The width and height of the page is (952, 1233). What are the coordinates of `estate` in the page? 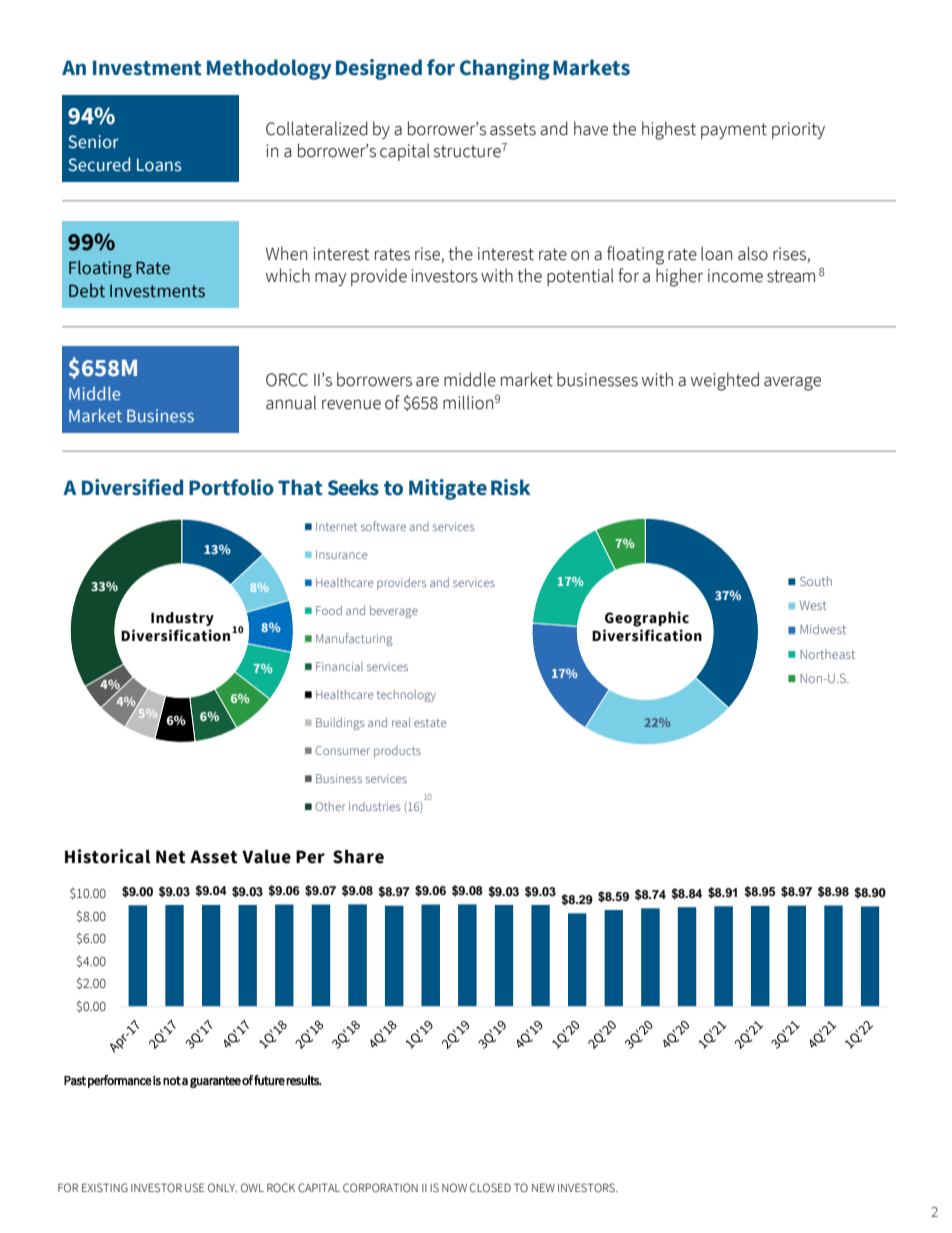 It's located at (430, 723).
